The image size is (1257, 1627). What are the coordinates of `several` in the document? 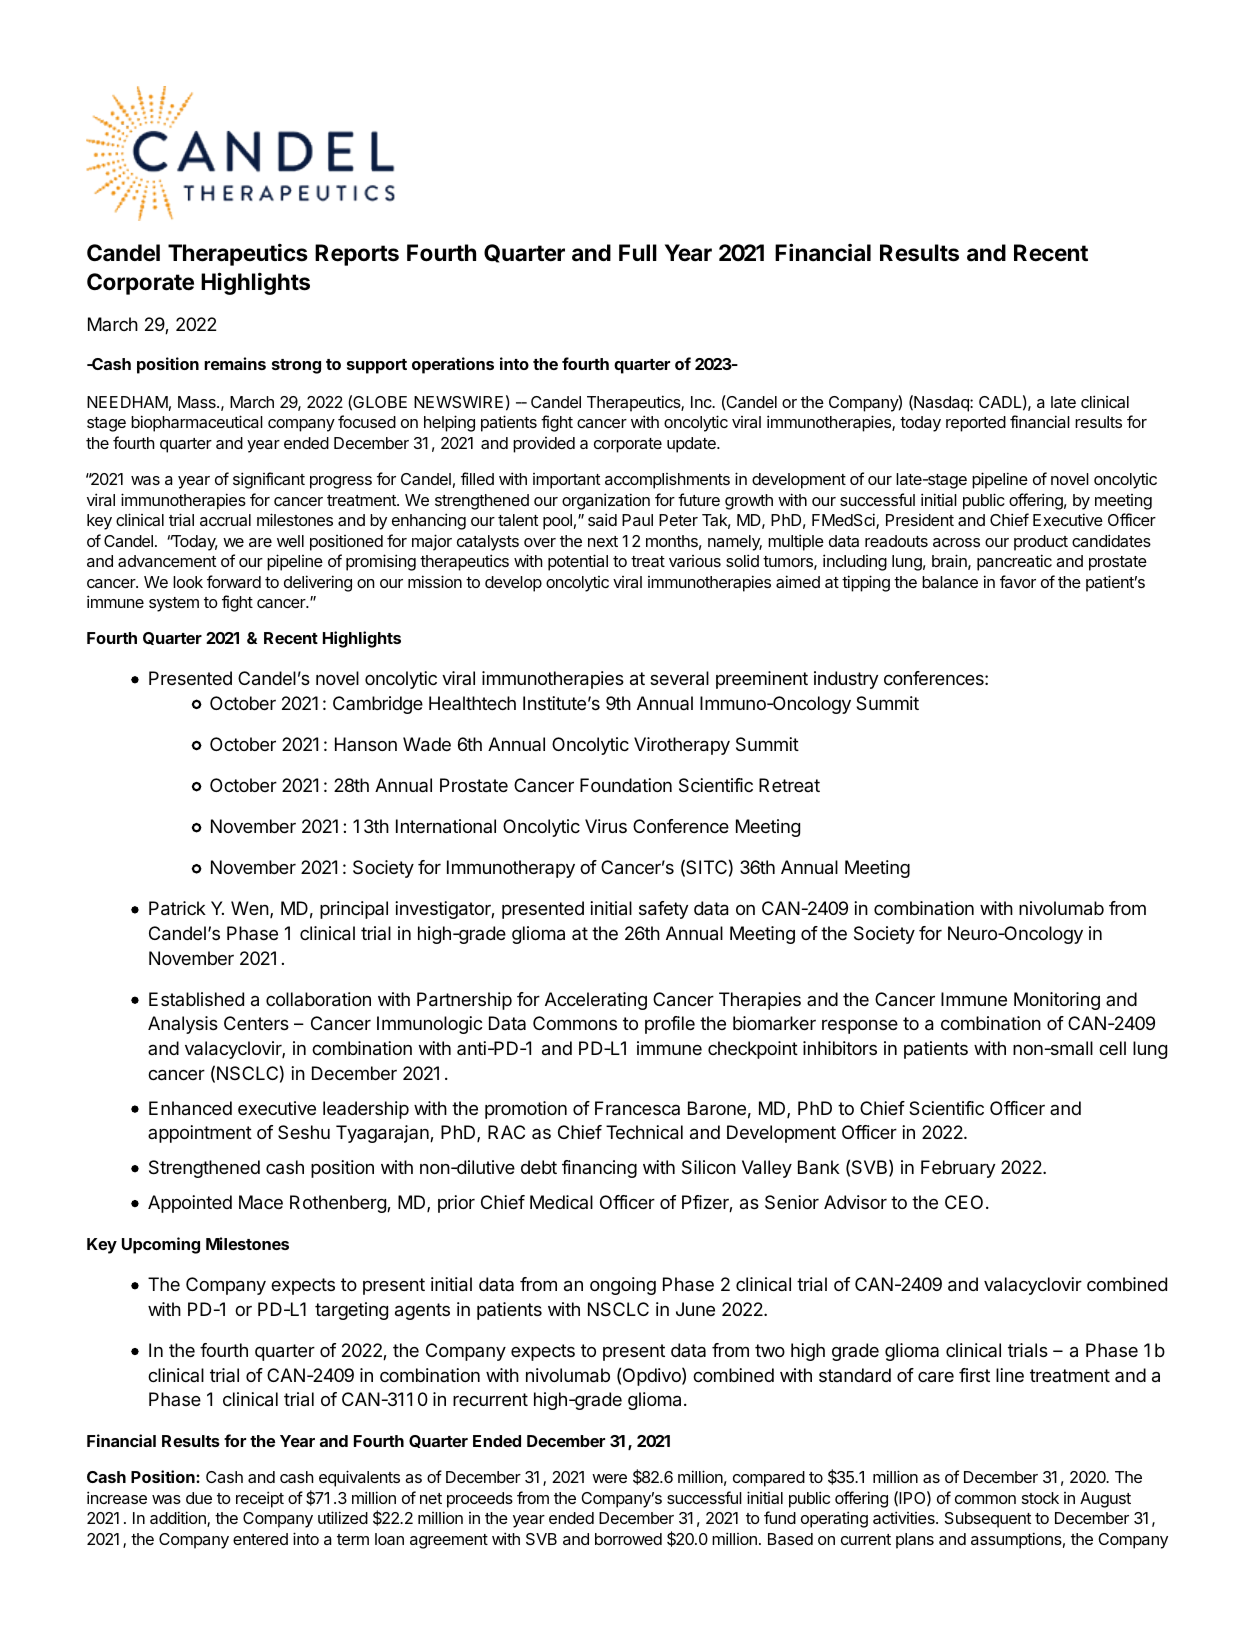 It's located at (679, 678).
